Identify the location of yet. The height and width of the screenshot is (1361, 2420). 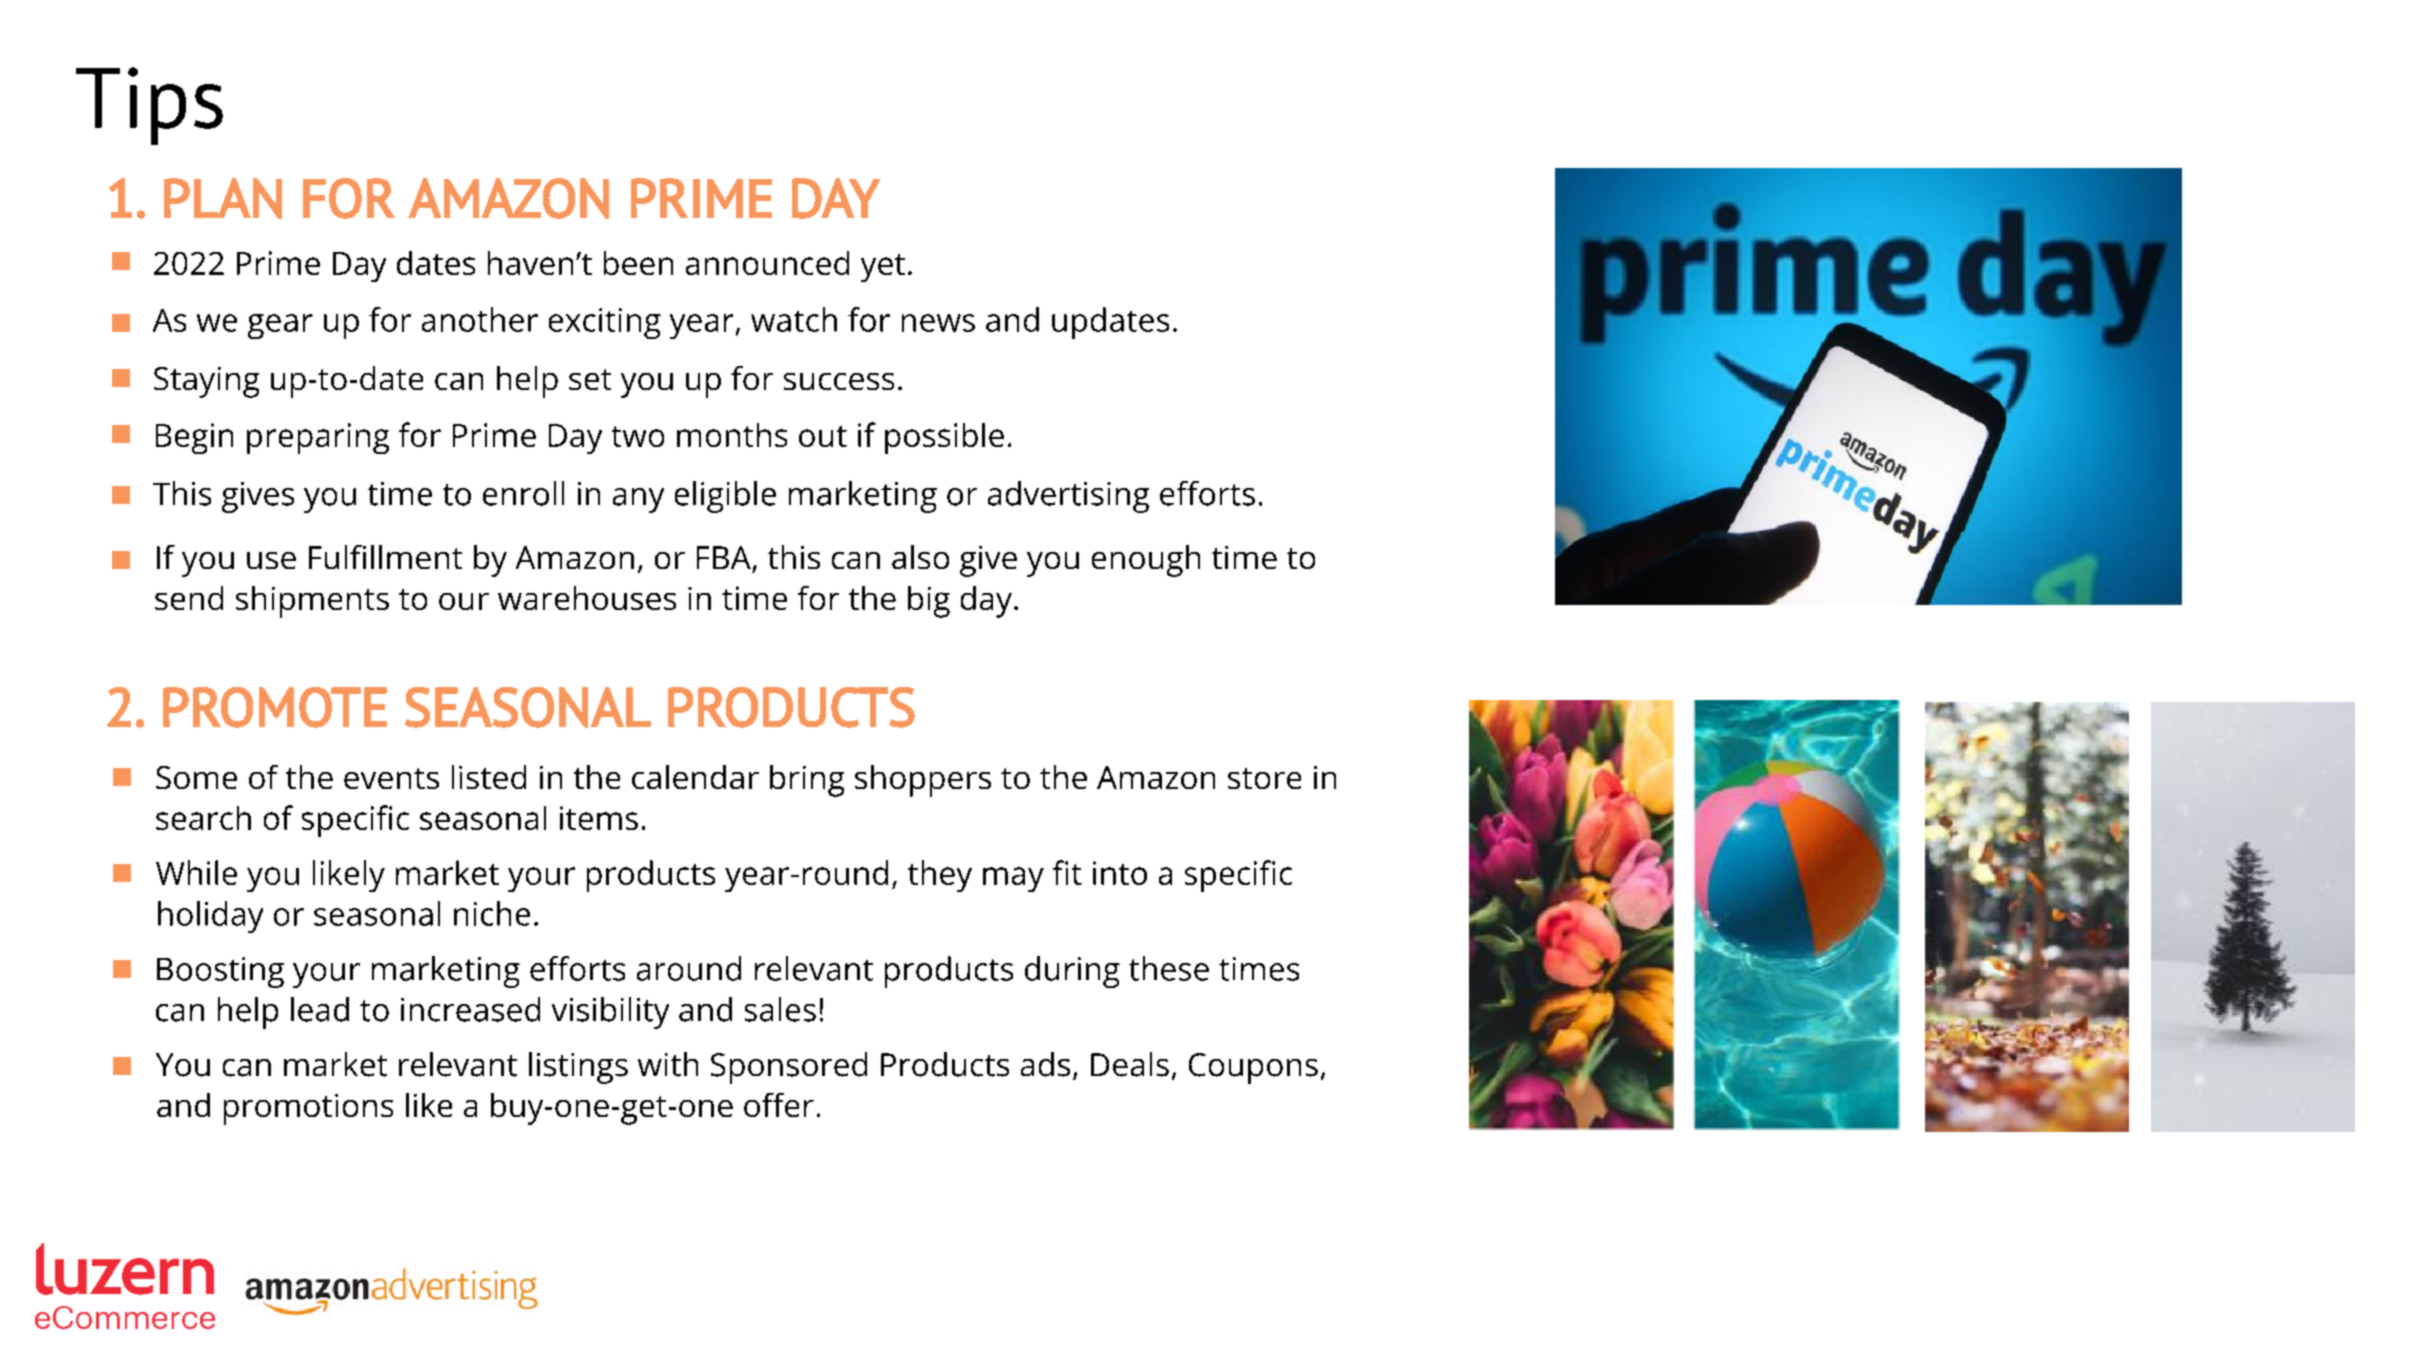
(883, 268).
